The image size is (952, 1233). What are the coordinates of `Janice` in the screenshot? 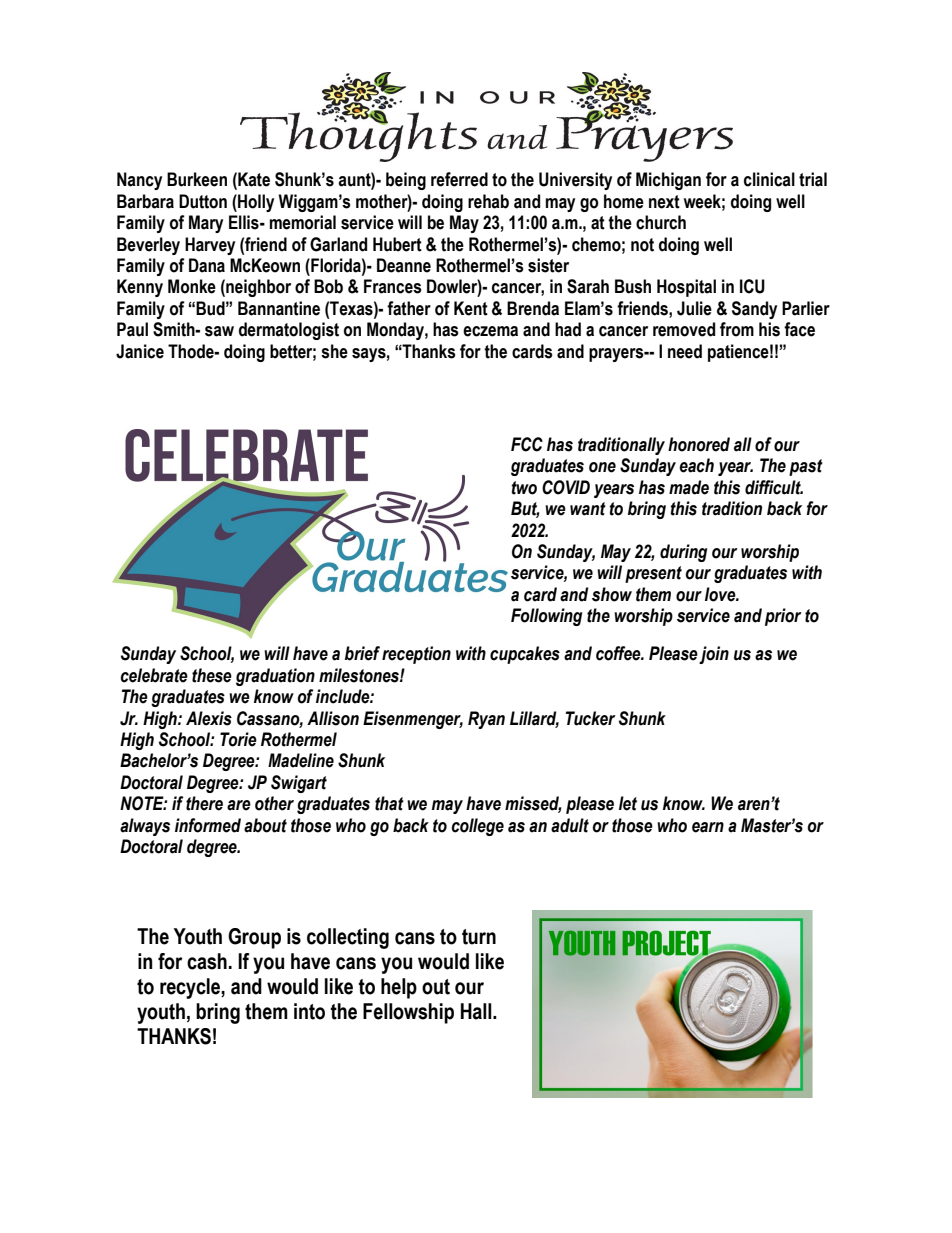 It's located at (140, 351).
